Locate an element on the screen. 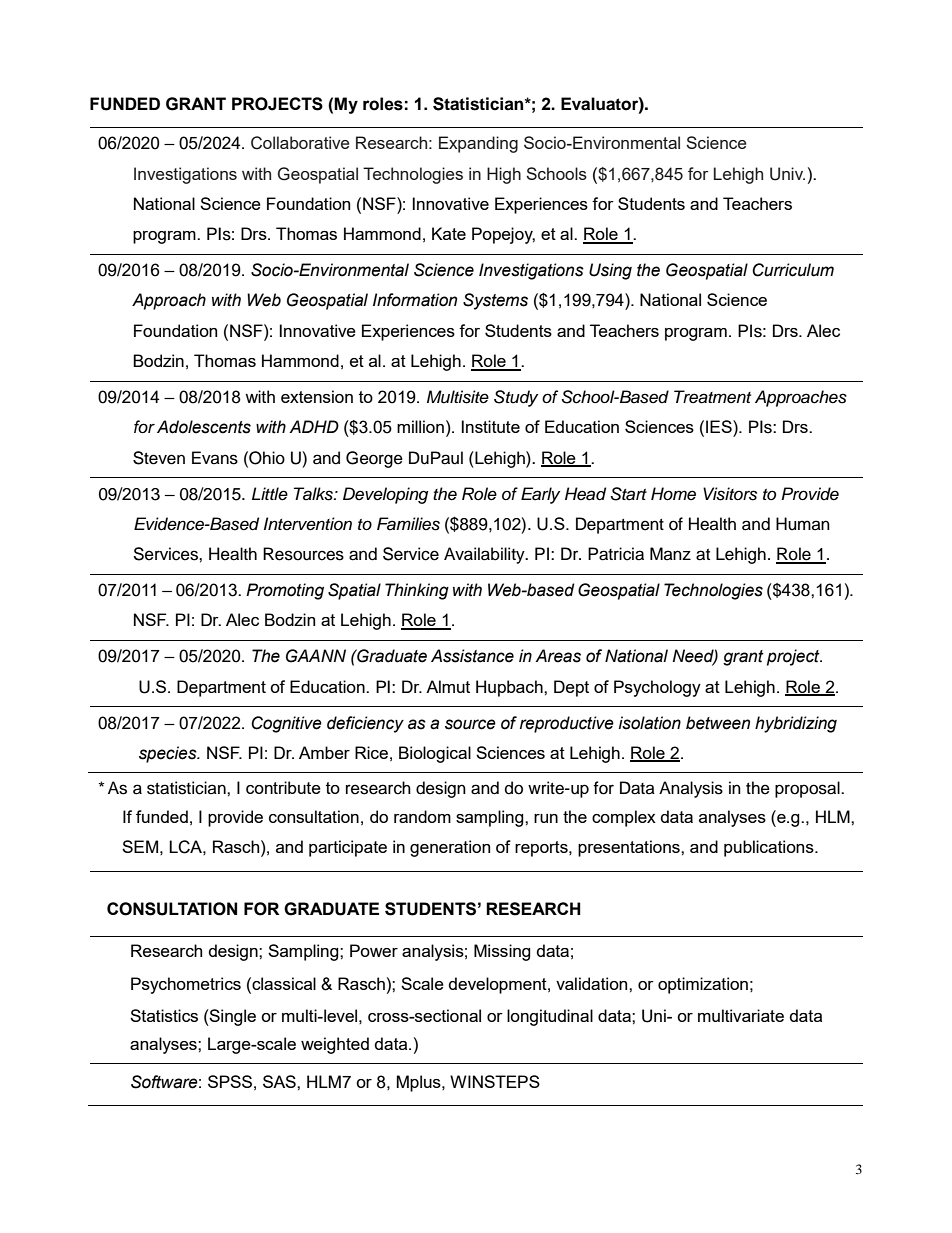 The image size is (952, 1233). Psychology is located at coordinates (657, 688).
